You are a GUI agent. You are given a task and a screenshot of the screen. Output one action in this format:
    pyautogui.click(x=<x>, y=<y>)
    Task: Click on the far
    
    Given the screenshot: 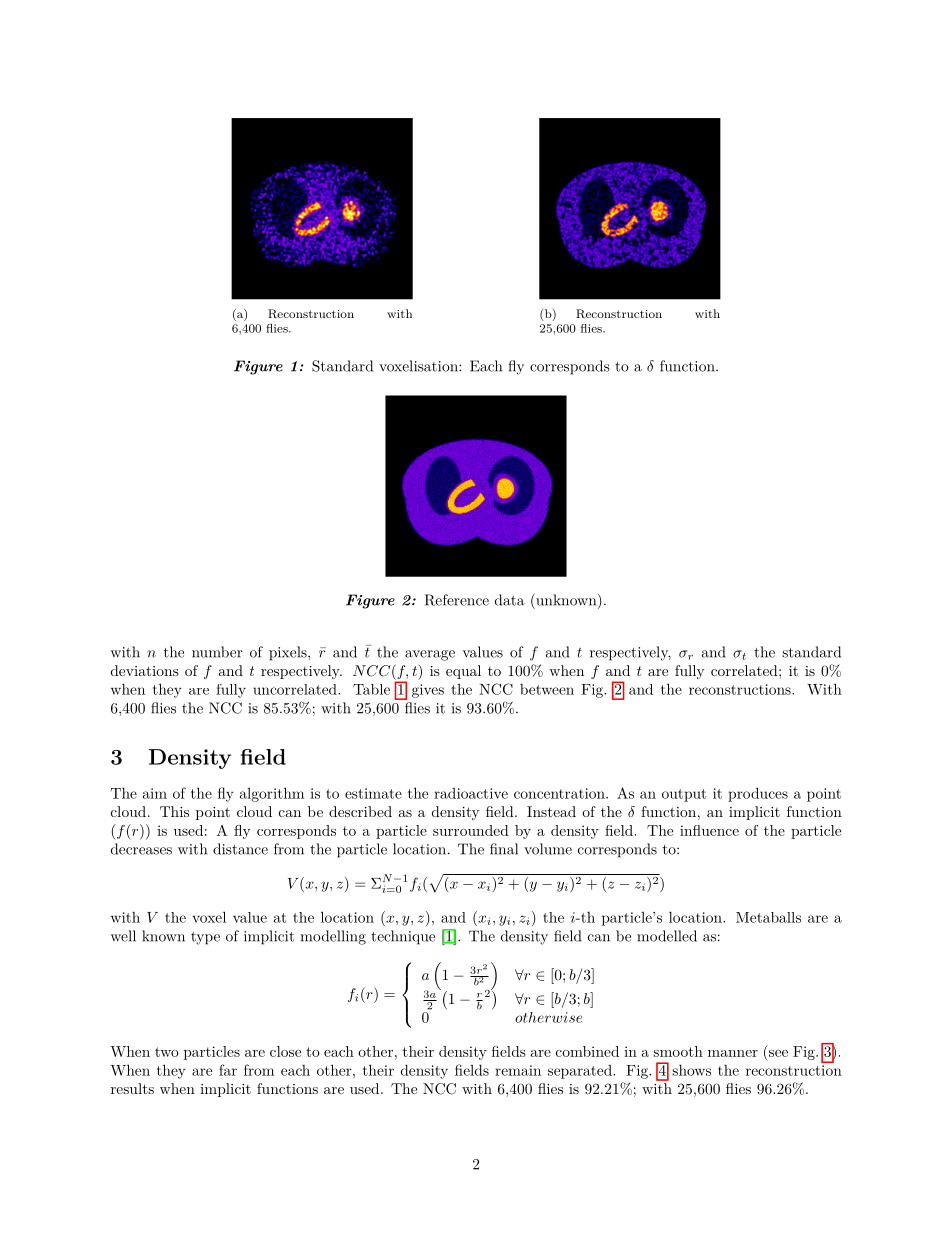 What is the action you would take?
    pyautogui.click(x=228, y=1070)
